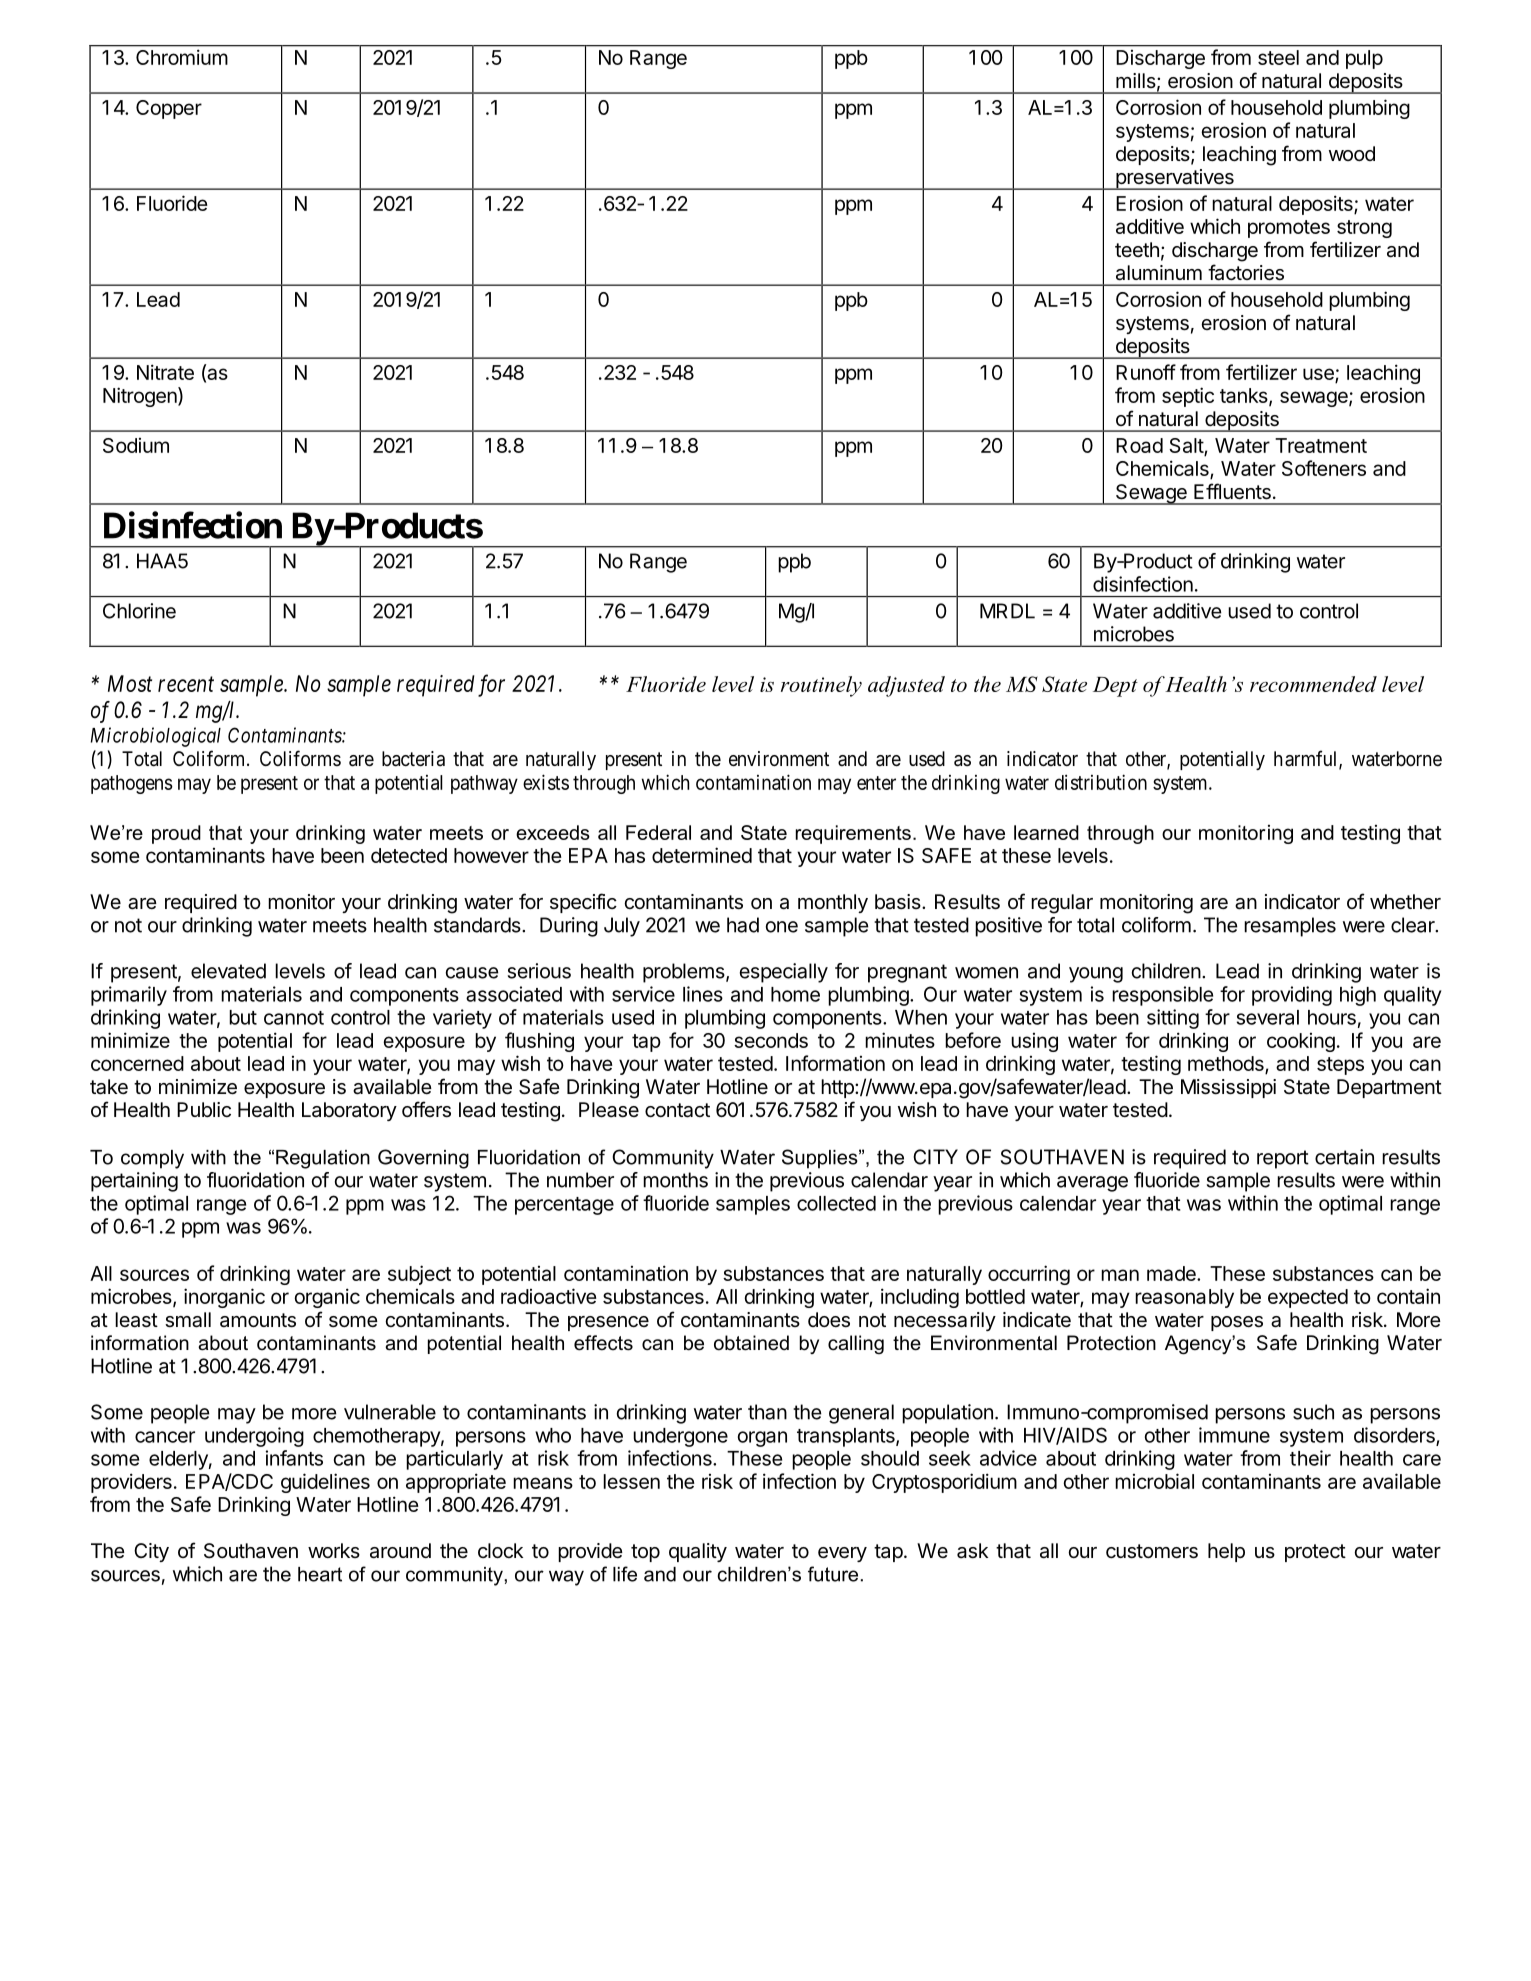  Describe the element at coordinates (334, 1550) in the screenshot. I see `works` at that location.
